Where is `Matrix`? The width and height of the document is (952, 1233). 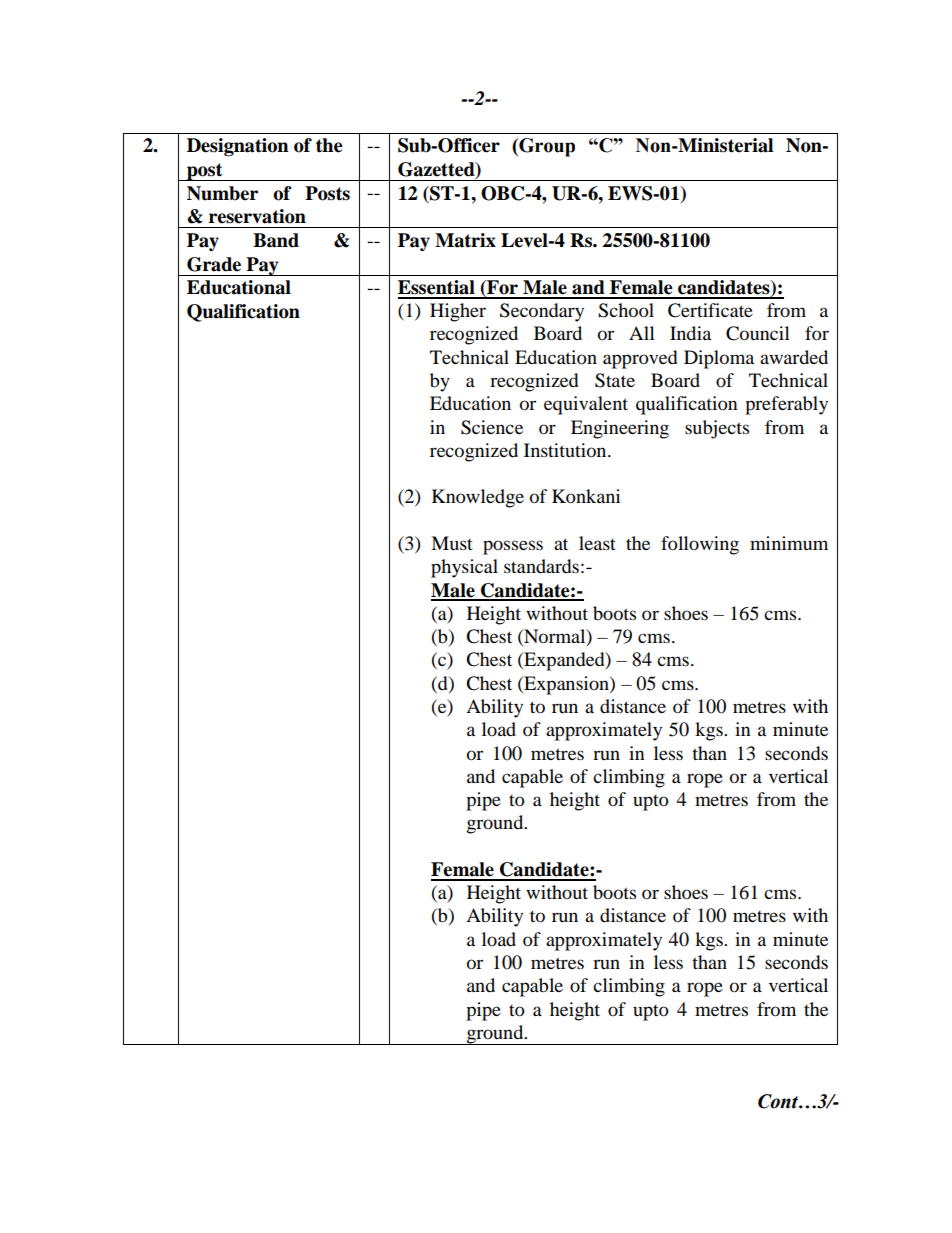
Matrix is located at coordinates (465, 240).
